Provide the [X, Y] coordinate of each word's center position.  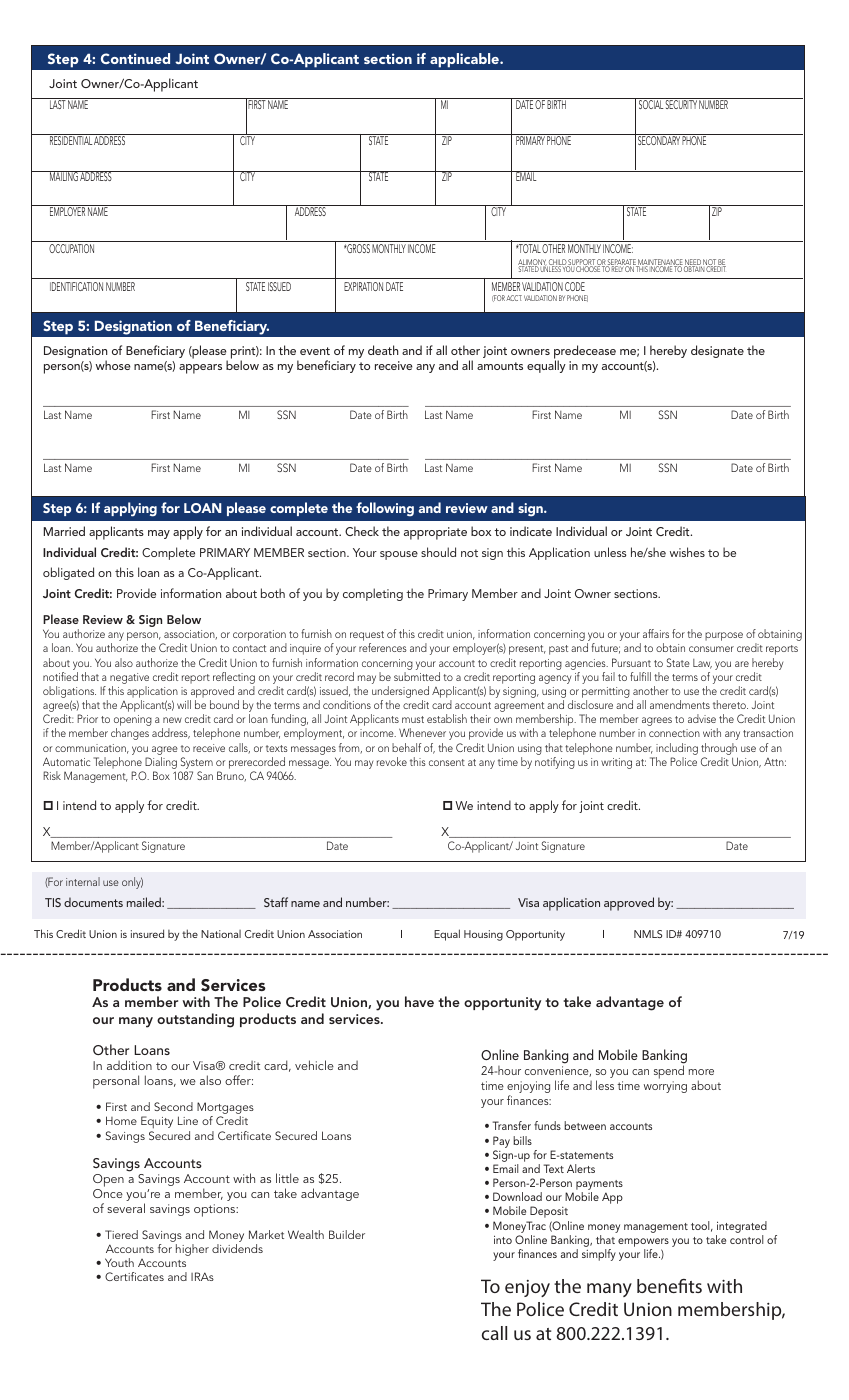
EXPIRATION [363, 286]
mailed [145, 902]
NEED [693, 263]
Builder [347, 1234]
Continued [135, 58]
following [385, 509]
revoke [392, 761]
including [677, 749]
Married [64, 531]
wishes [687, 552]
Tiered [121, 1234]
